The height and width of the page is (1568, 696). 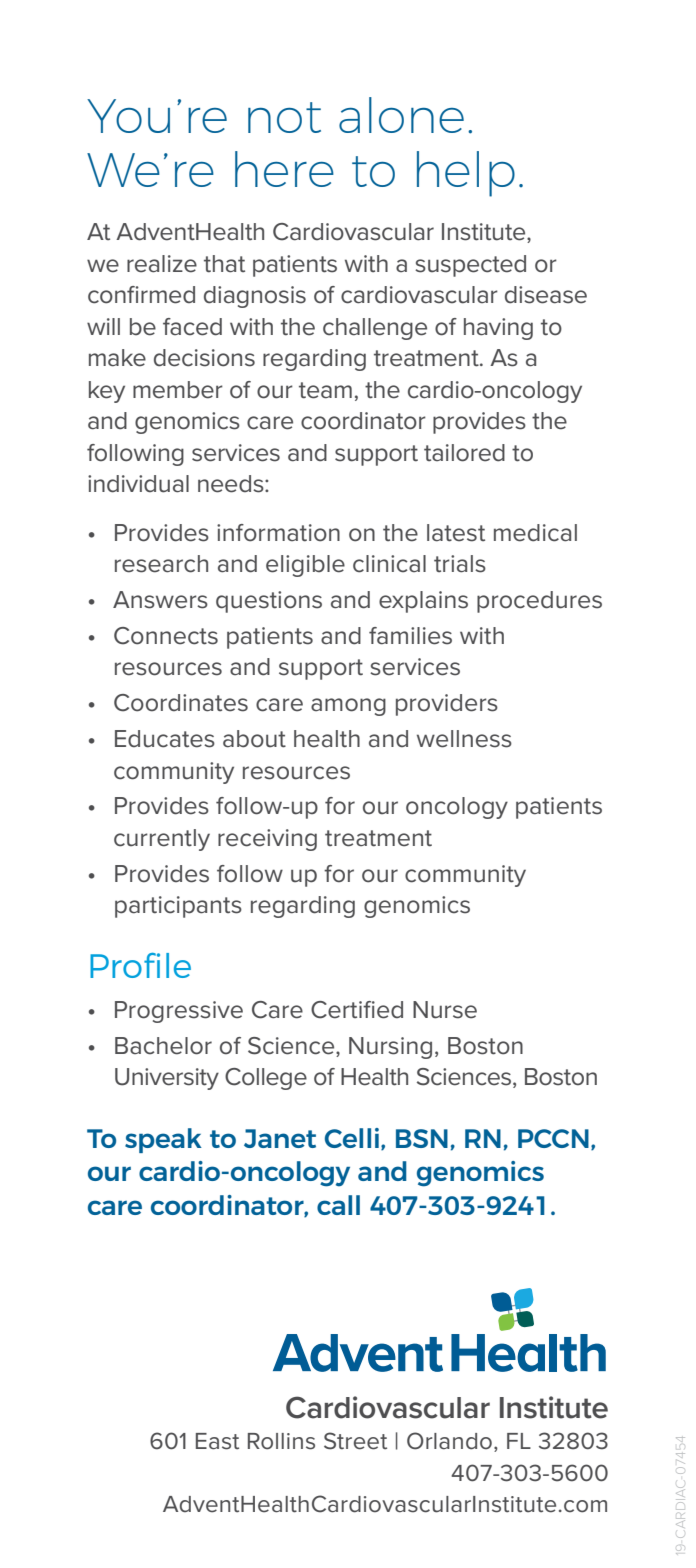 I want to click on team, so click(x=325, y=390).
